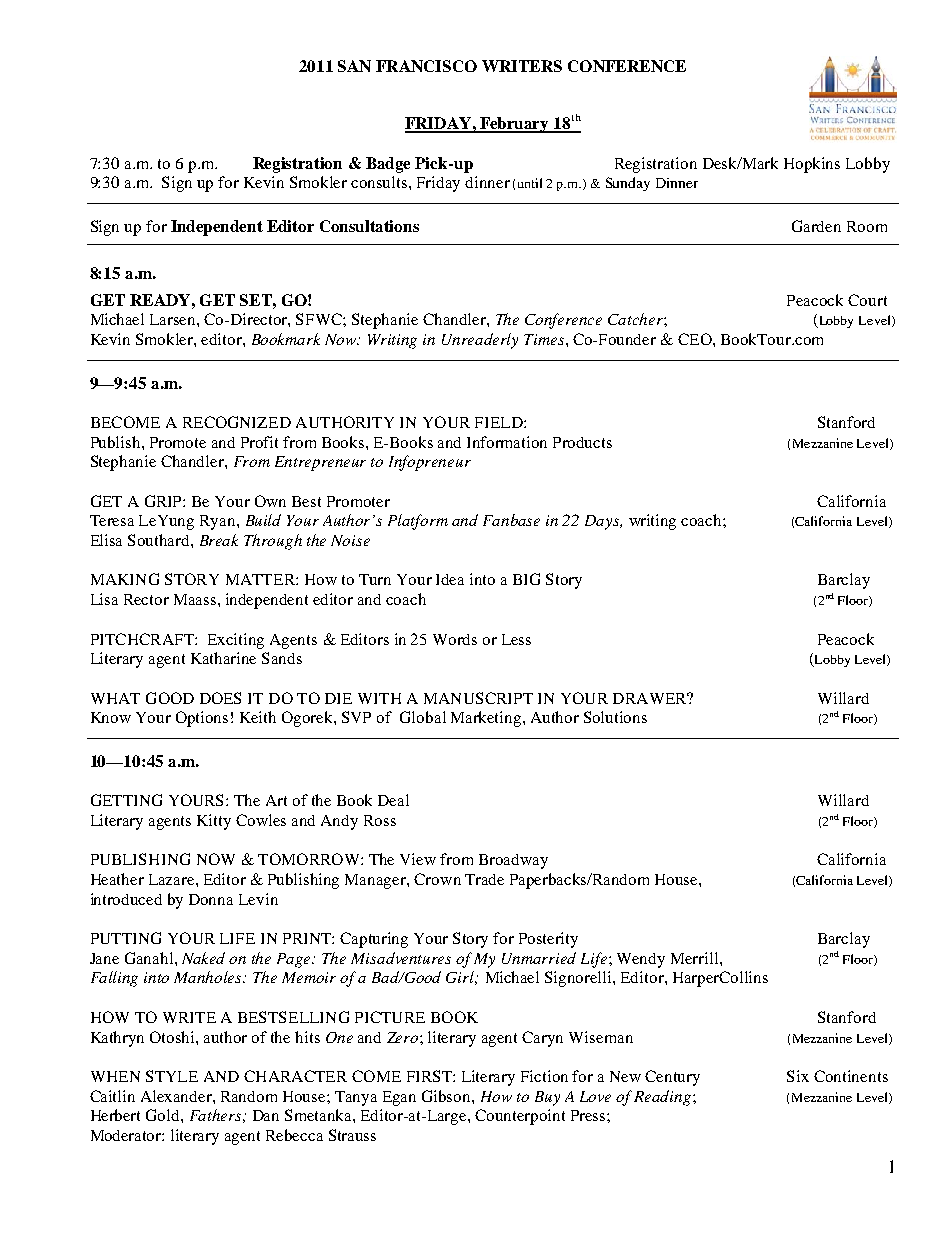 This screenshot has height=1233, width=952. What do you see at coordinates (202, 719) in the screenshot?
I see `Options` at bounding box center [202, 719].
